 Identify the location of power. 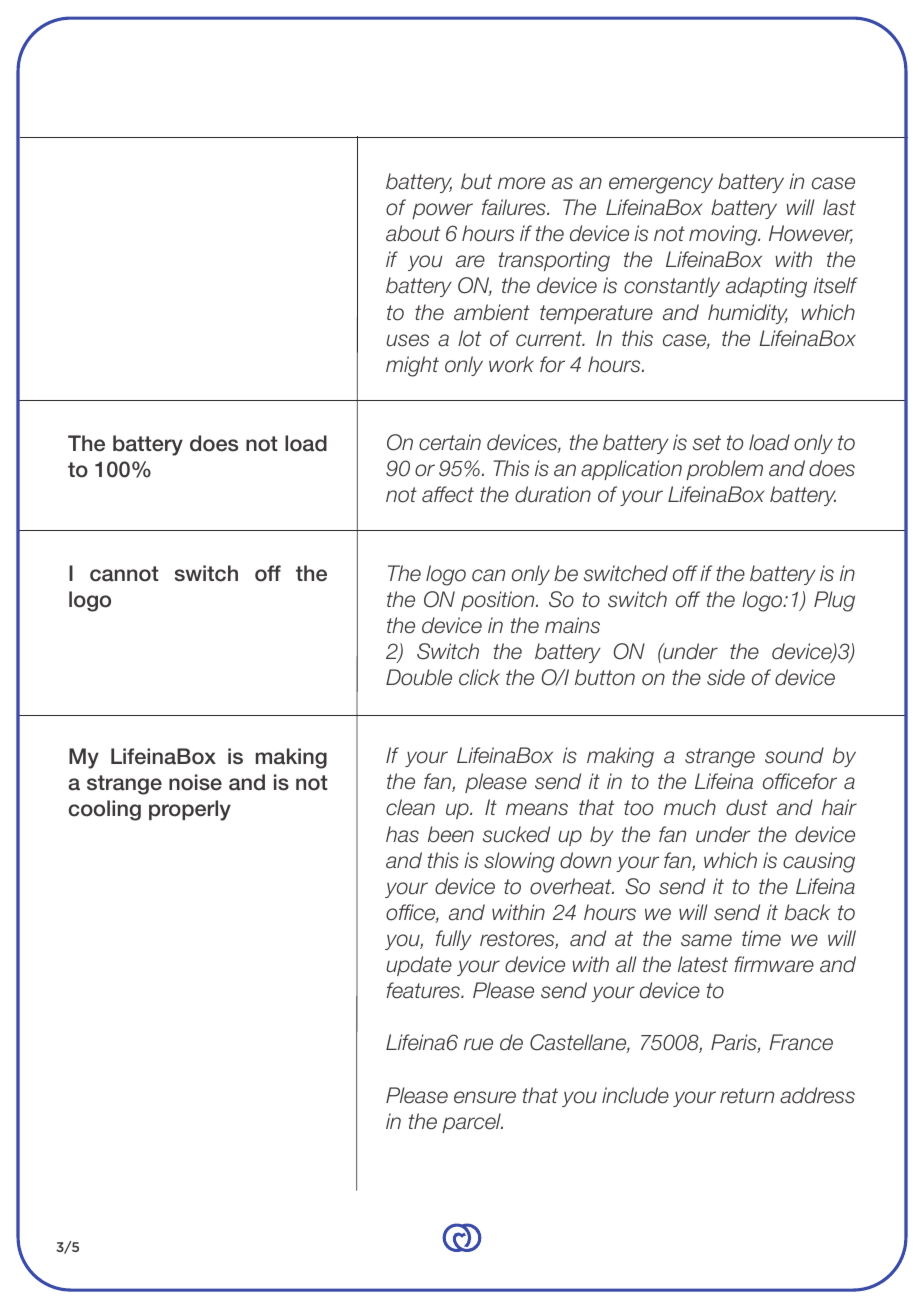
(442, 211).
